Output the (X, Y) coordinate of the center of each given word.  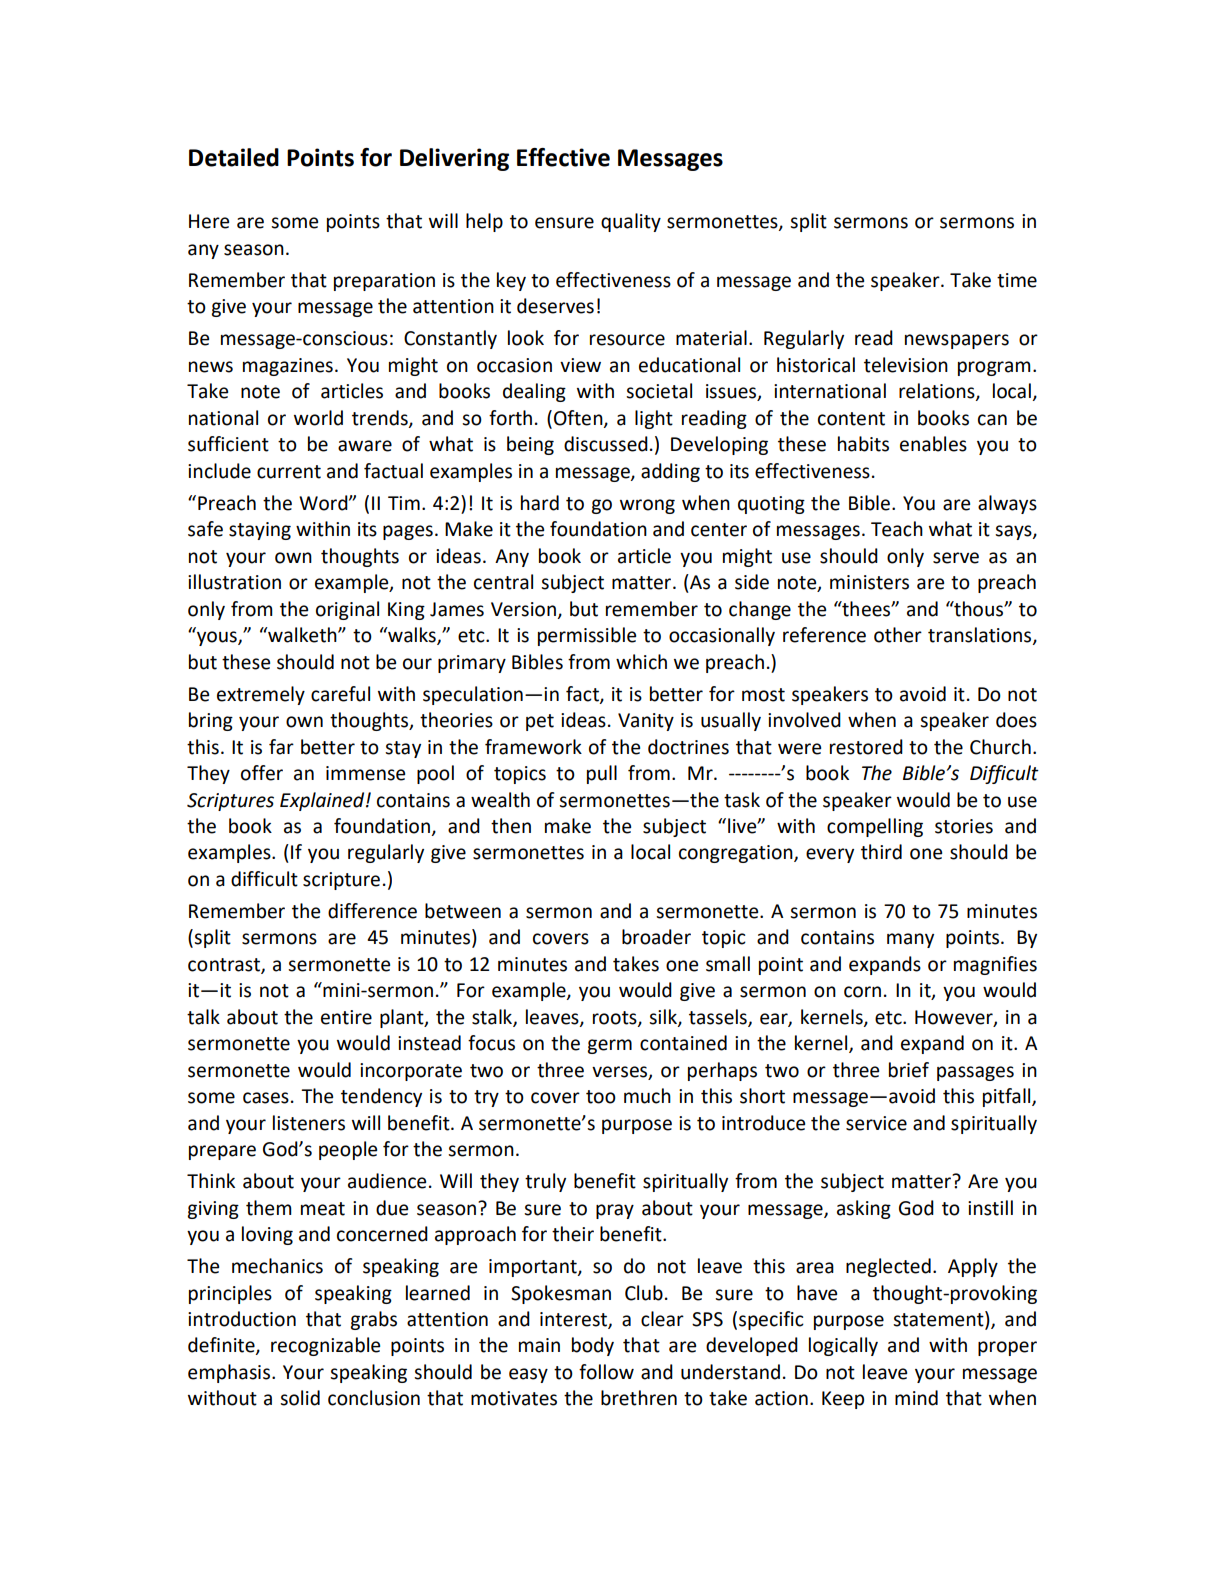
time (1017, 280)
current (289, 472)
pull (602, 774)
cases (266, 1098)
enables (933, 444)
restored (866, 747)
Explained (323, 801)
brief (909, 1070)
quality (631, 222)
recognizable (325, 1346)
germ (609, 1046)
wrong (647, 506)
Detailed (234, 157)
